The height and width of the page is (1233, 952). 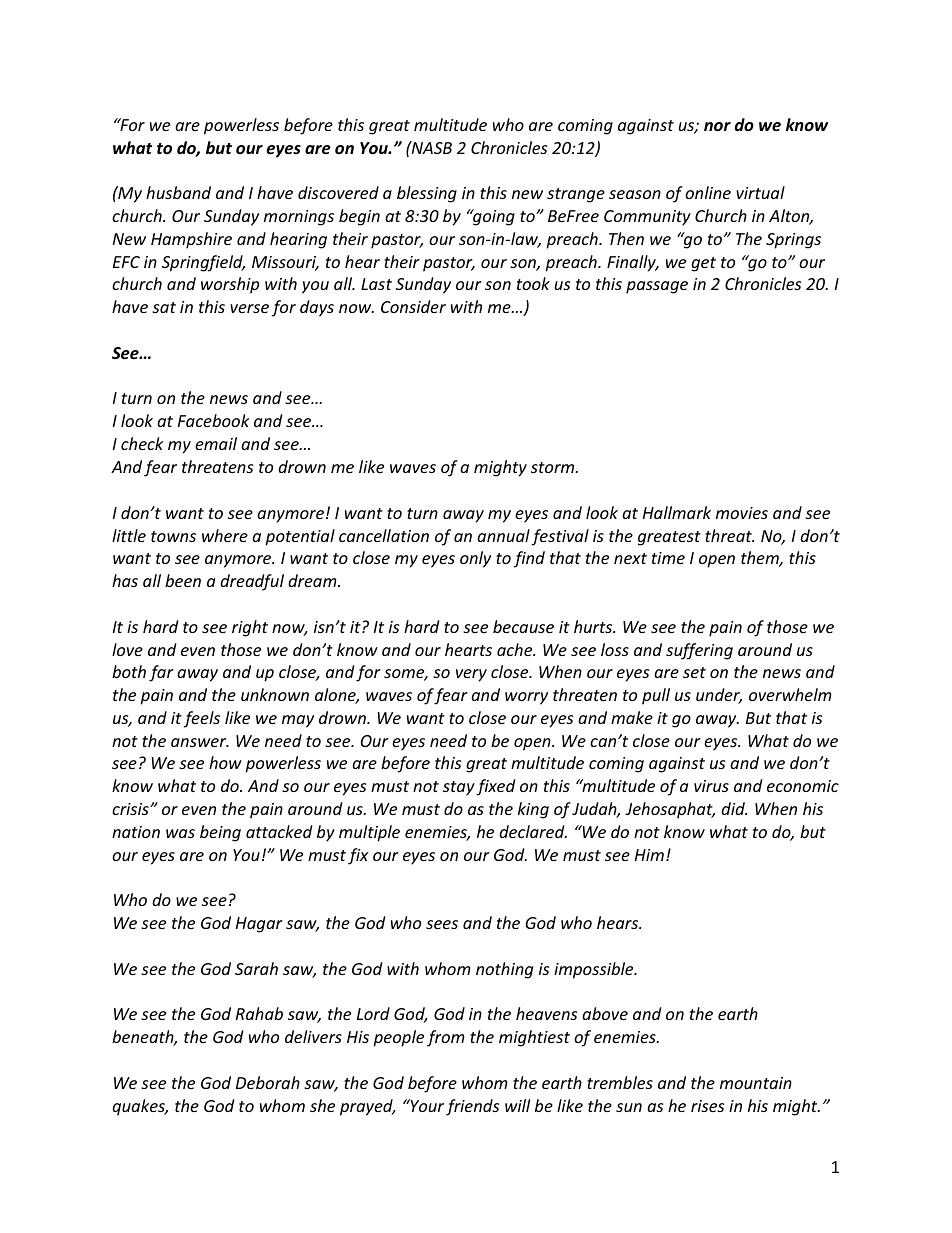 What do you see at coordinates (717, 126) in the page?
I see `nor` at bounding box center [717, 126].
